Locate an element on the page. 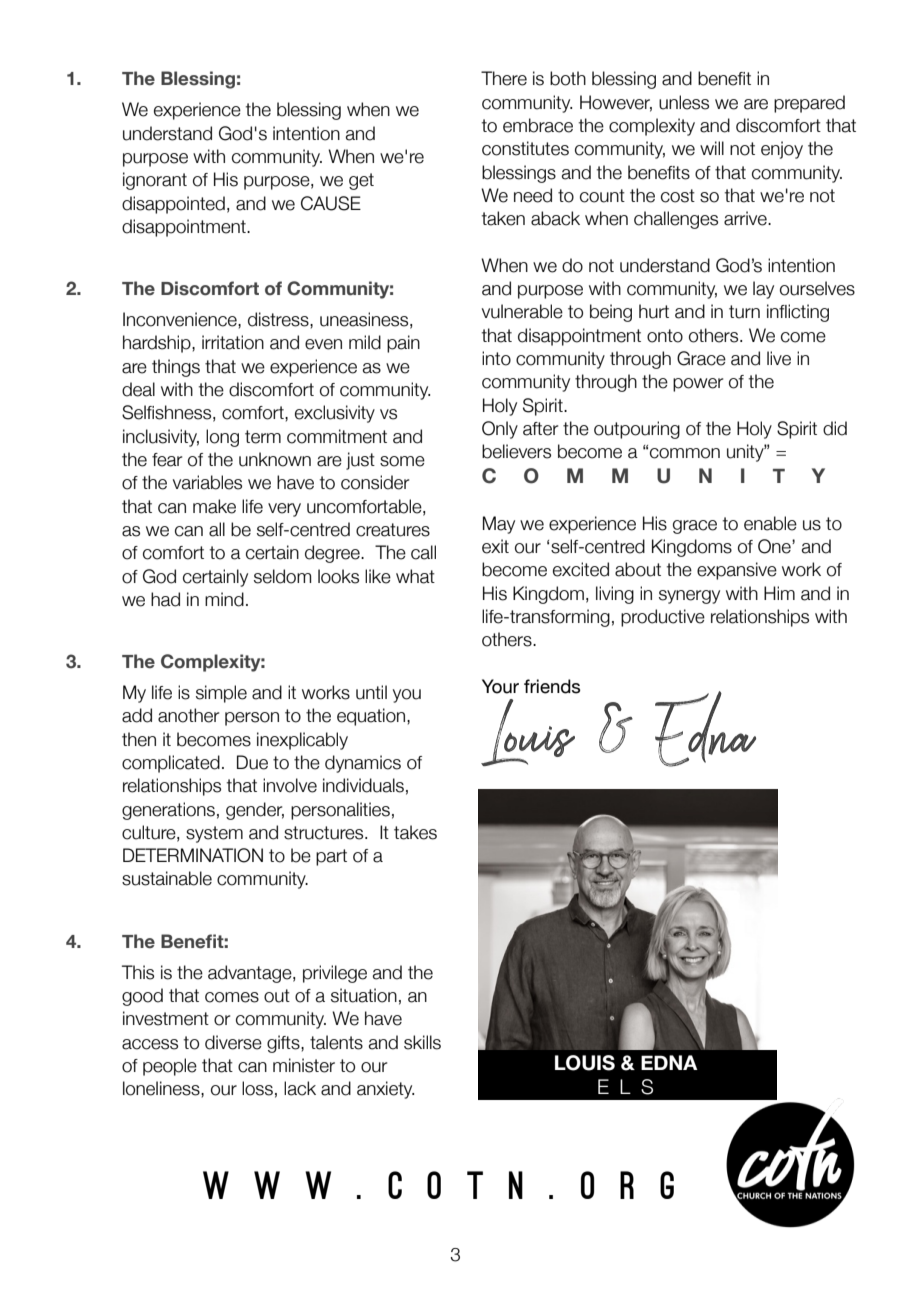 This document has width=924, height=1308. productive is located at coordinates (663, 618).
